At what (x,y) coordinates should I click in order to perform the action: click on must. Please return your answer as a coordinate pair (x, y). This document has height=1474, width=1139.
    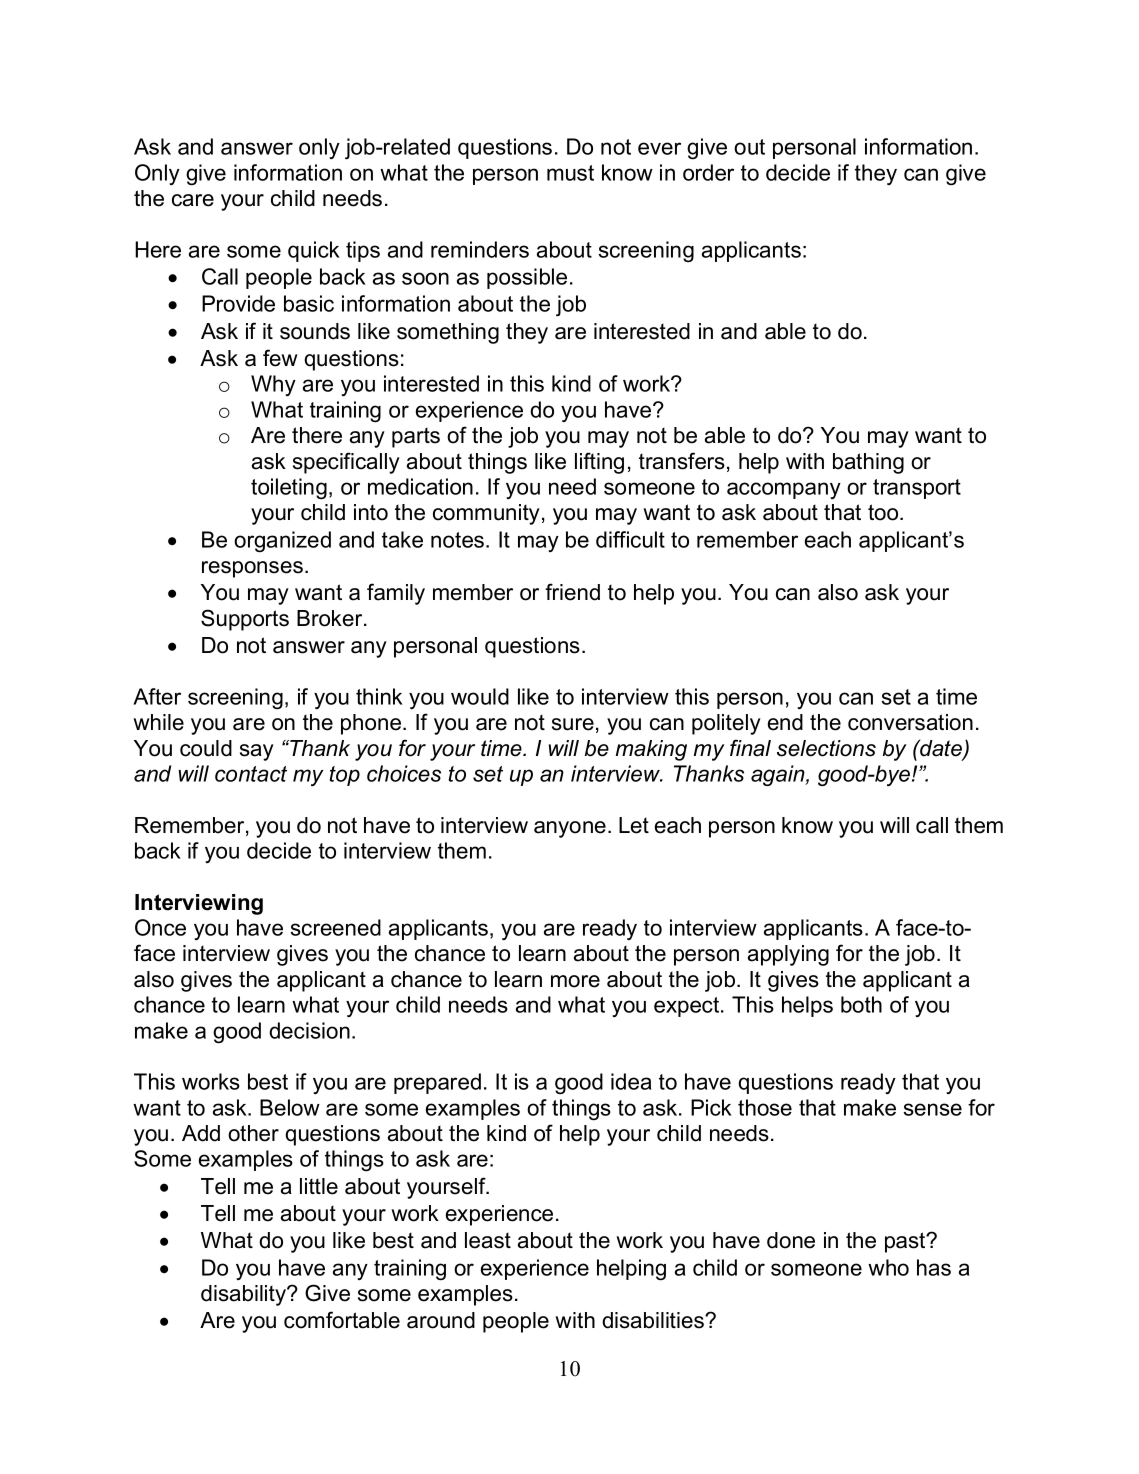
    Looking at the image, I should click on (570, 173).
